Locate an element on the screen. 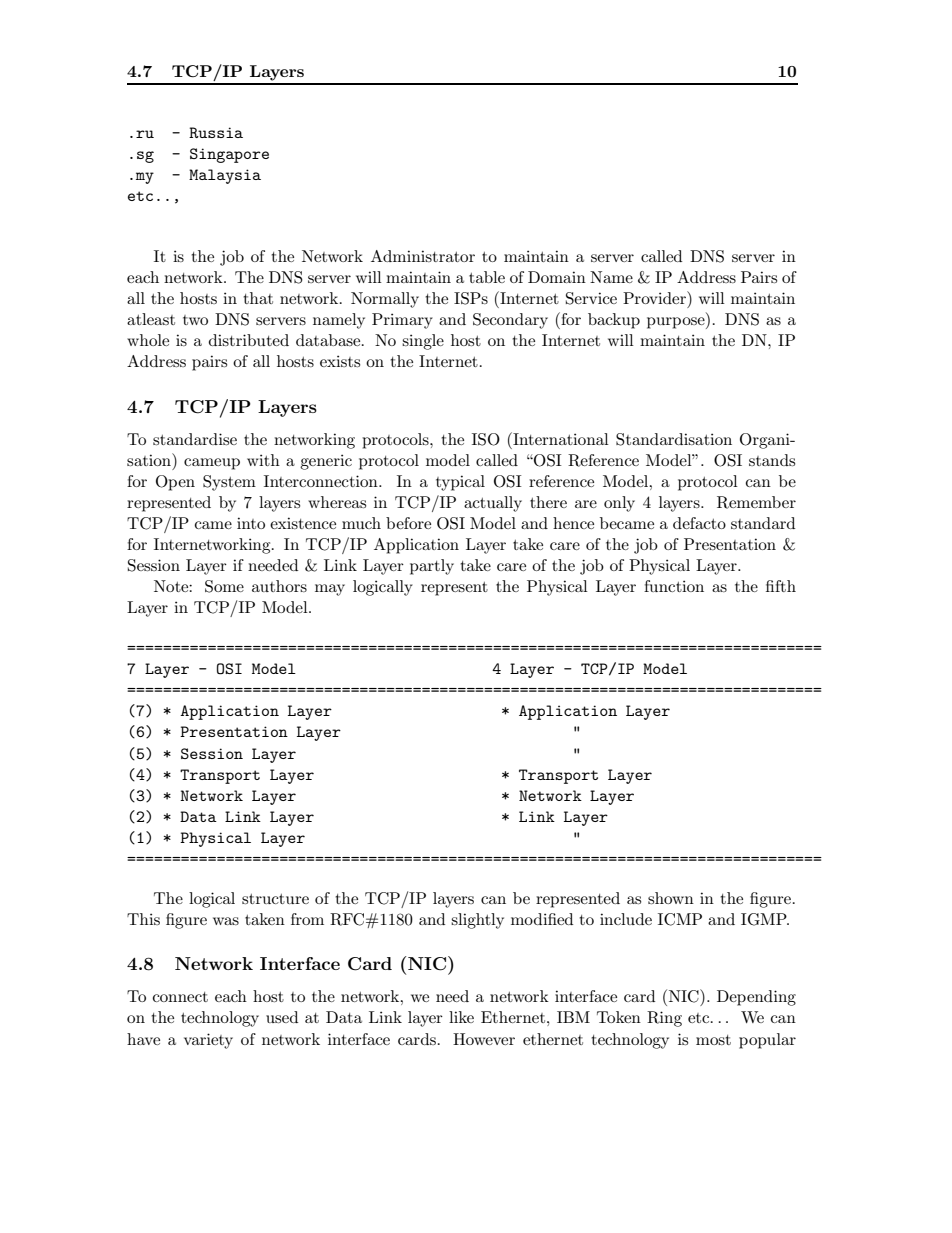  Singapore is located at coordinates (229, 155).
